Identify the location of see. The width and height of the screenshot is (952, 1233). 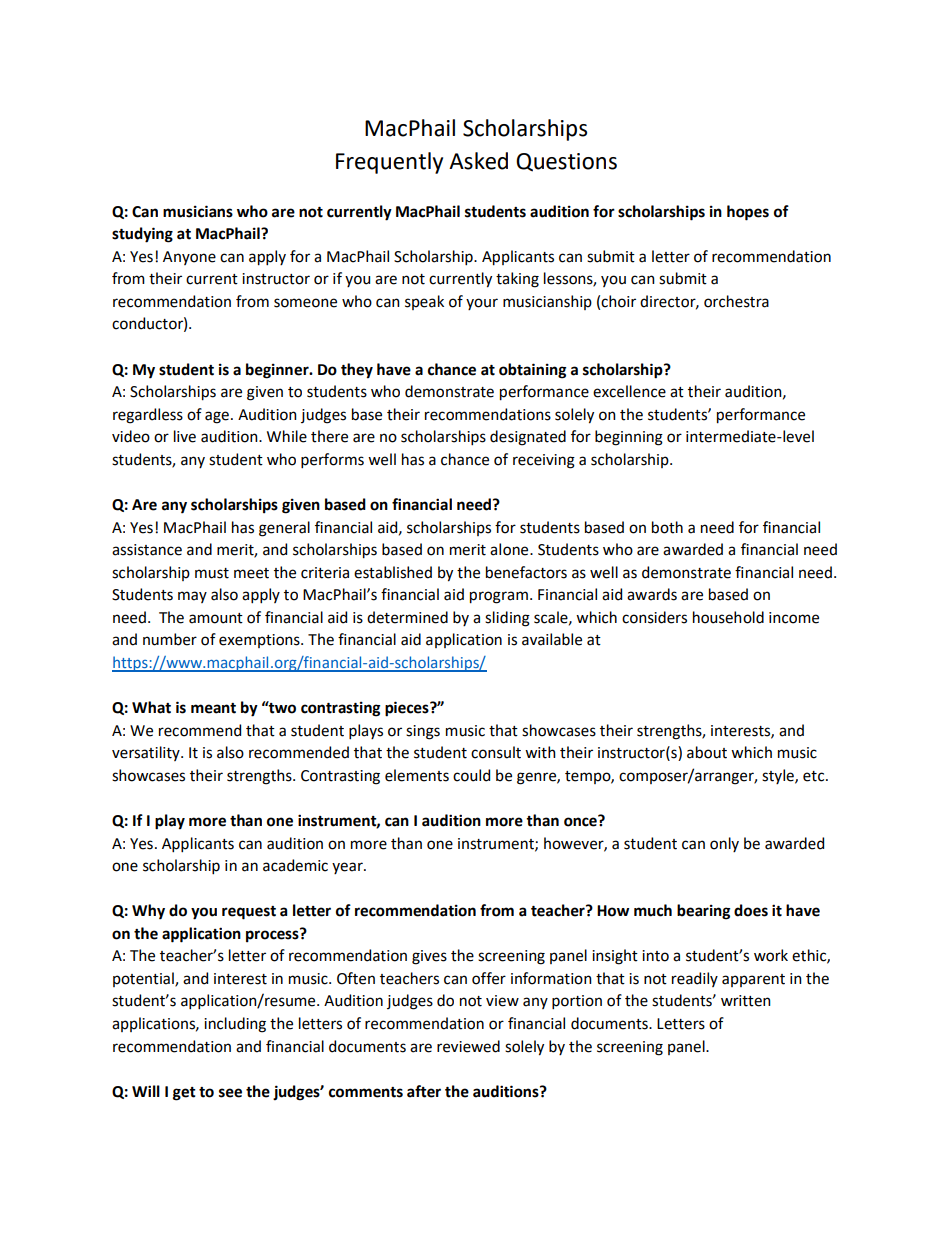
(230, 1093).
